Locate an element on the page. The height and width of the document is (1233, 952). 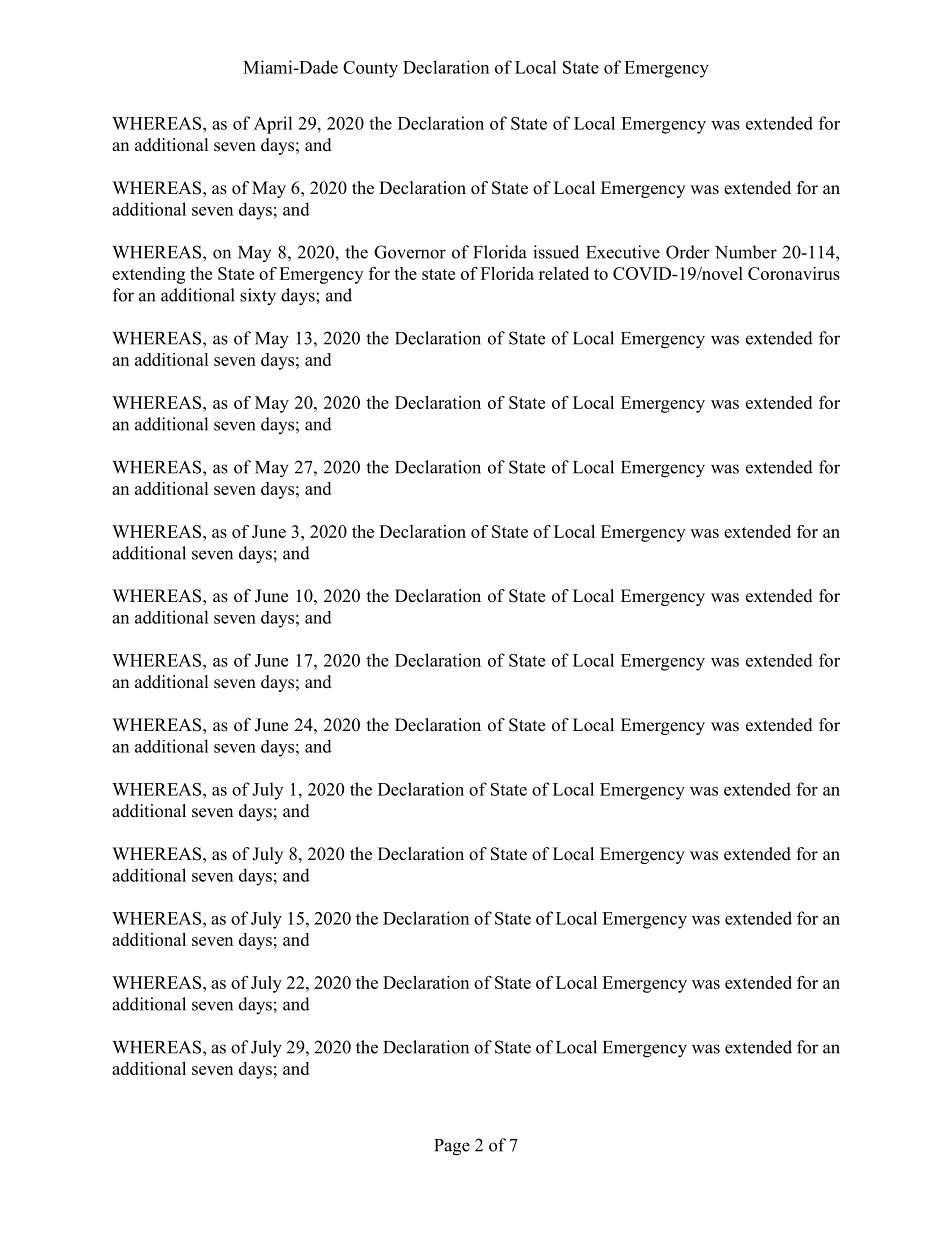
Page is located at coordinates (452, 1147).
